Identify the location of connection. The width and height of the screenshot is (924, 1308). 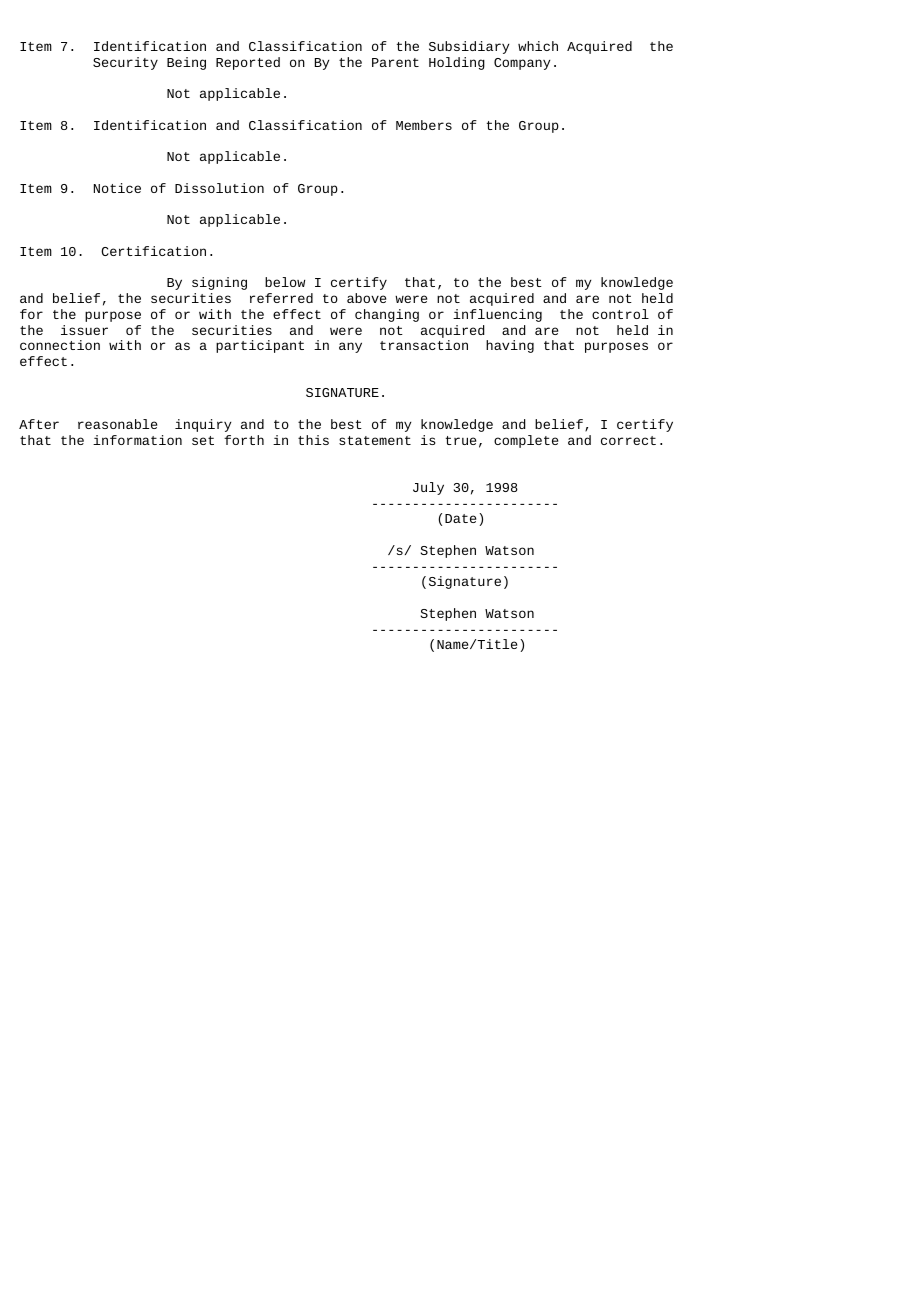
(60, 345).
